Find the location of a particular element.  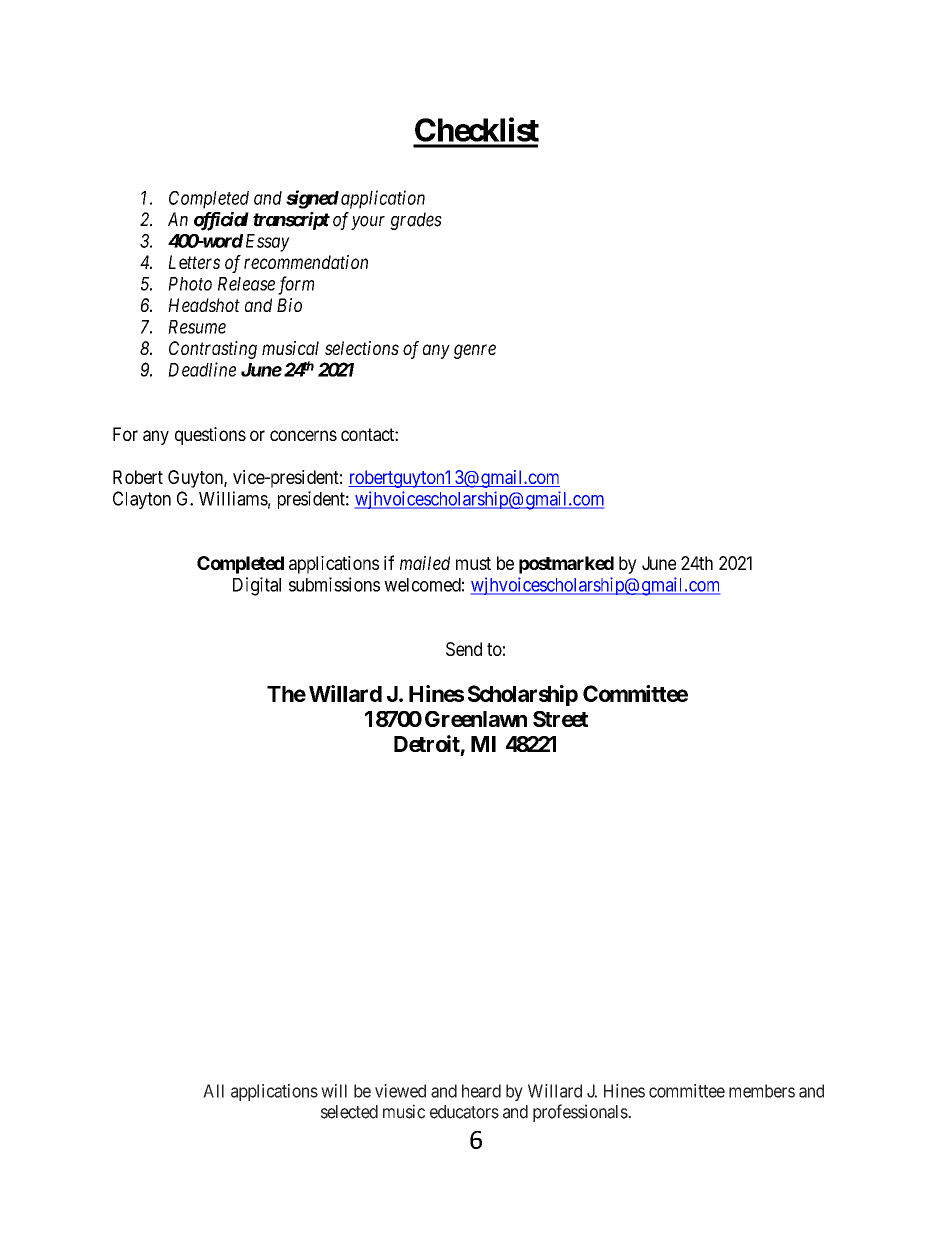

must is located at coordinates (473, 563).
